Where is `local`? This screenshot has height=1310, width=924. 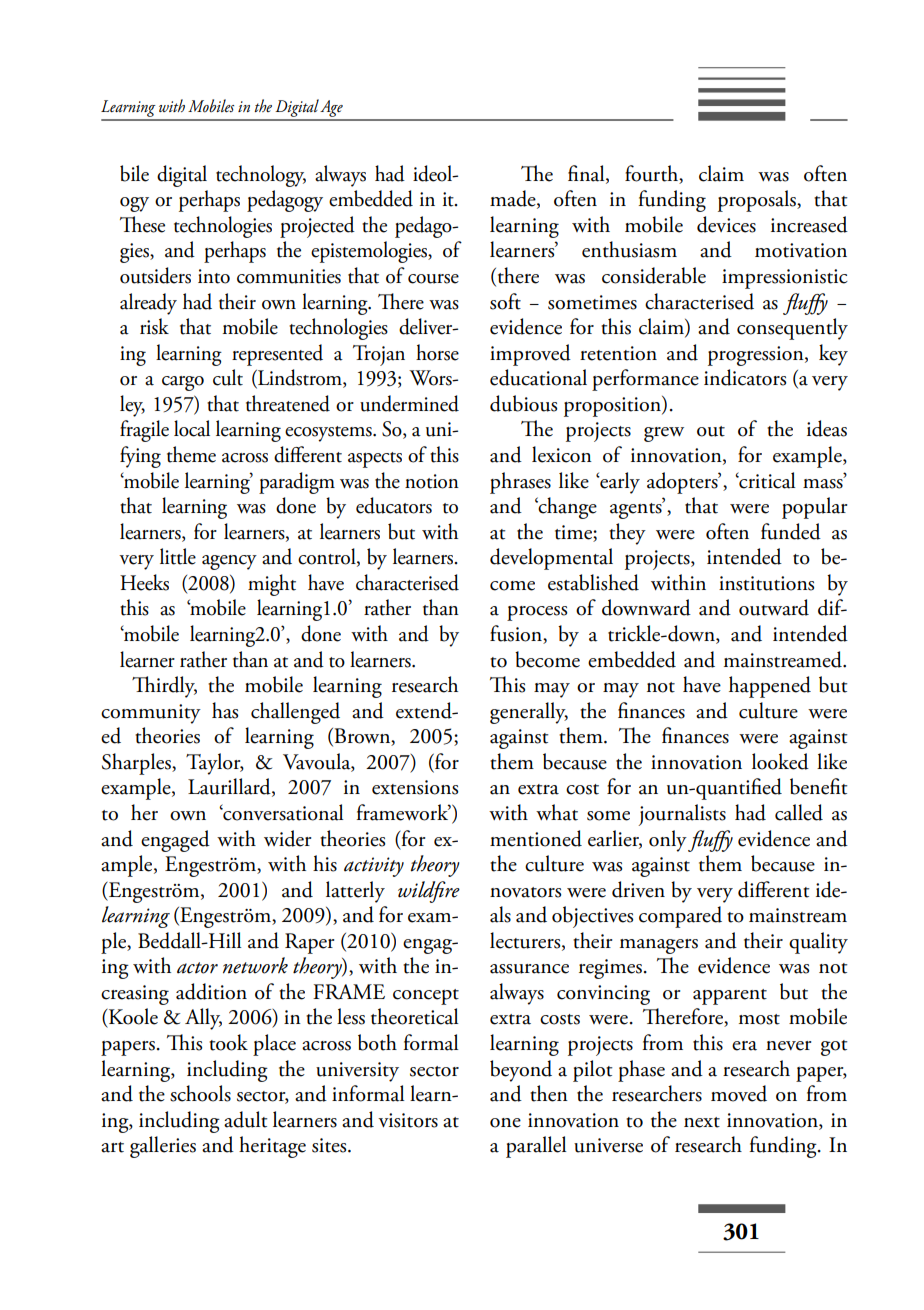 local is located at coordinates (192, 428).
